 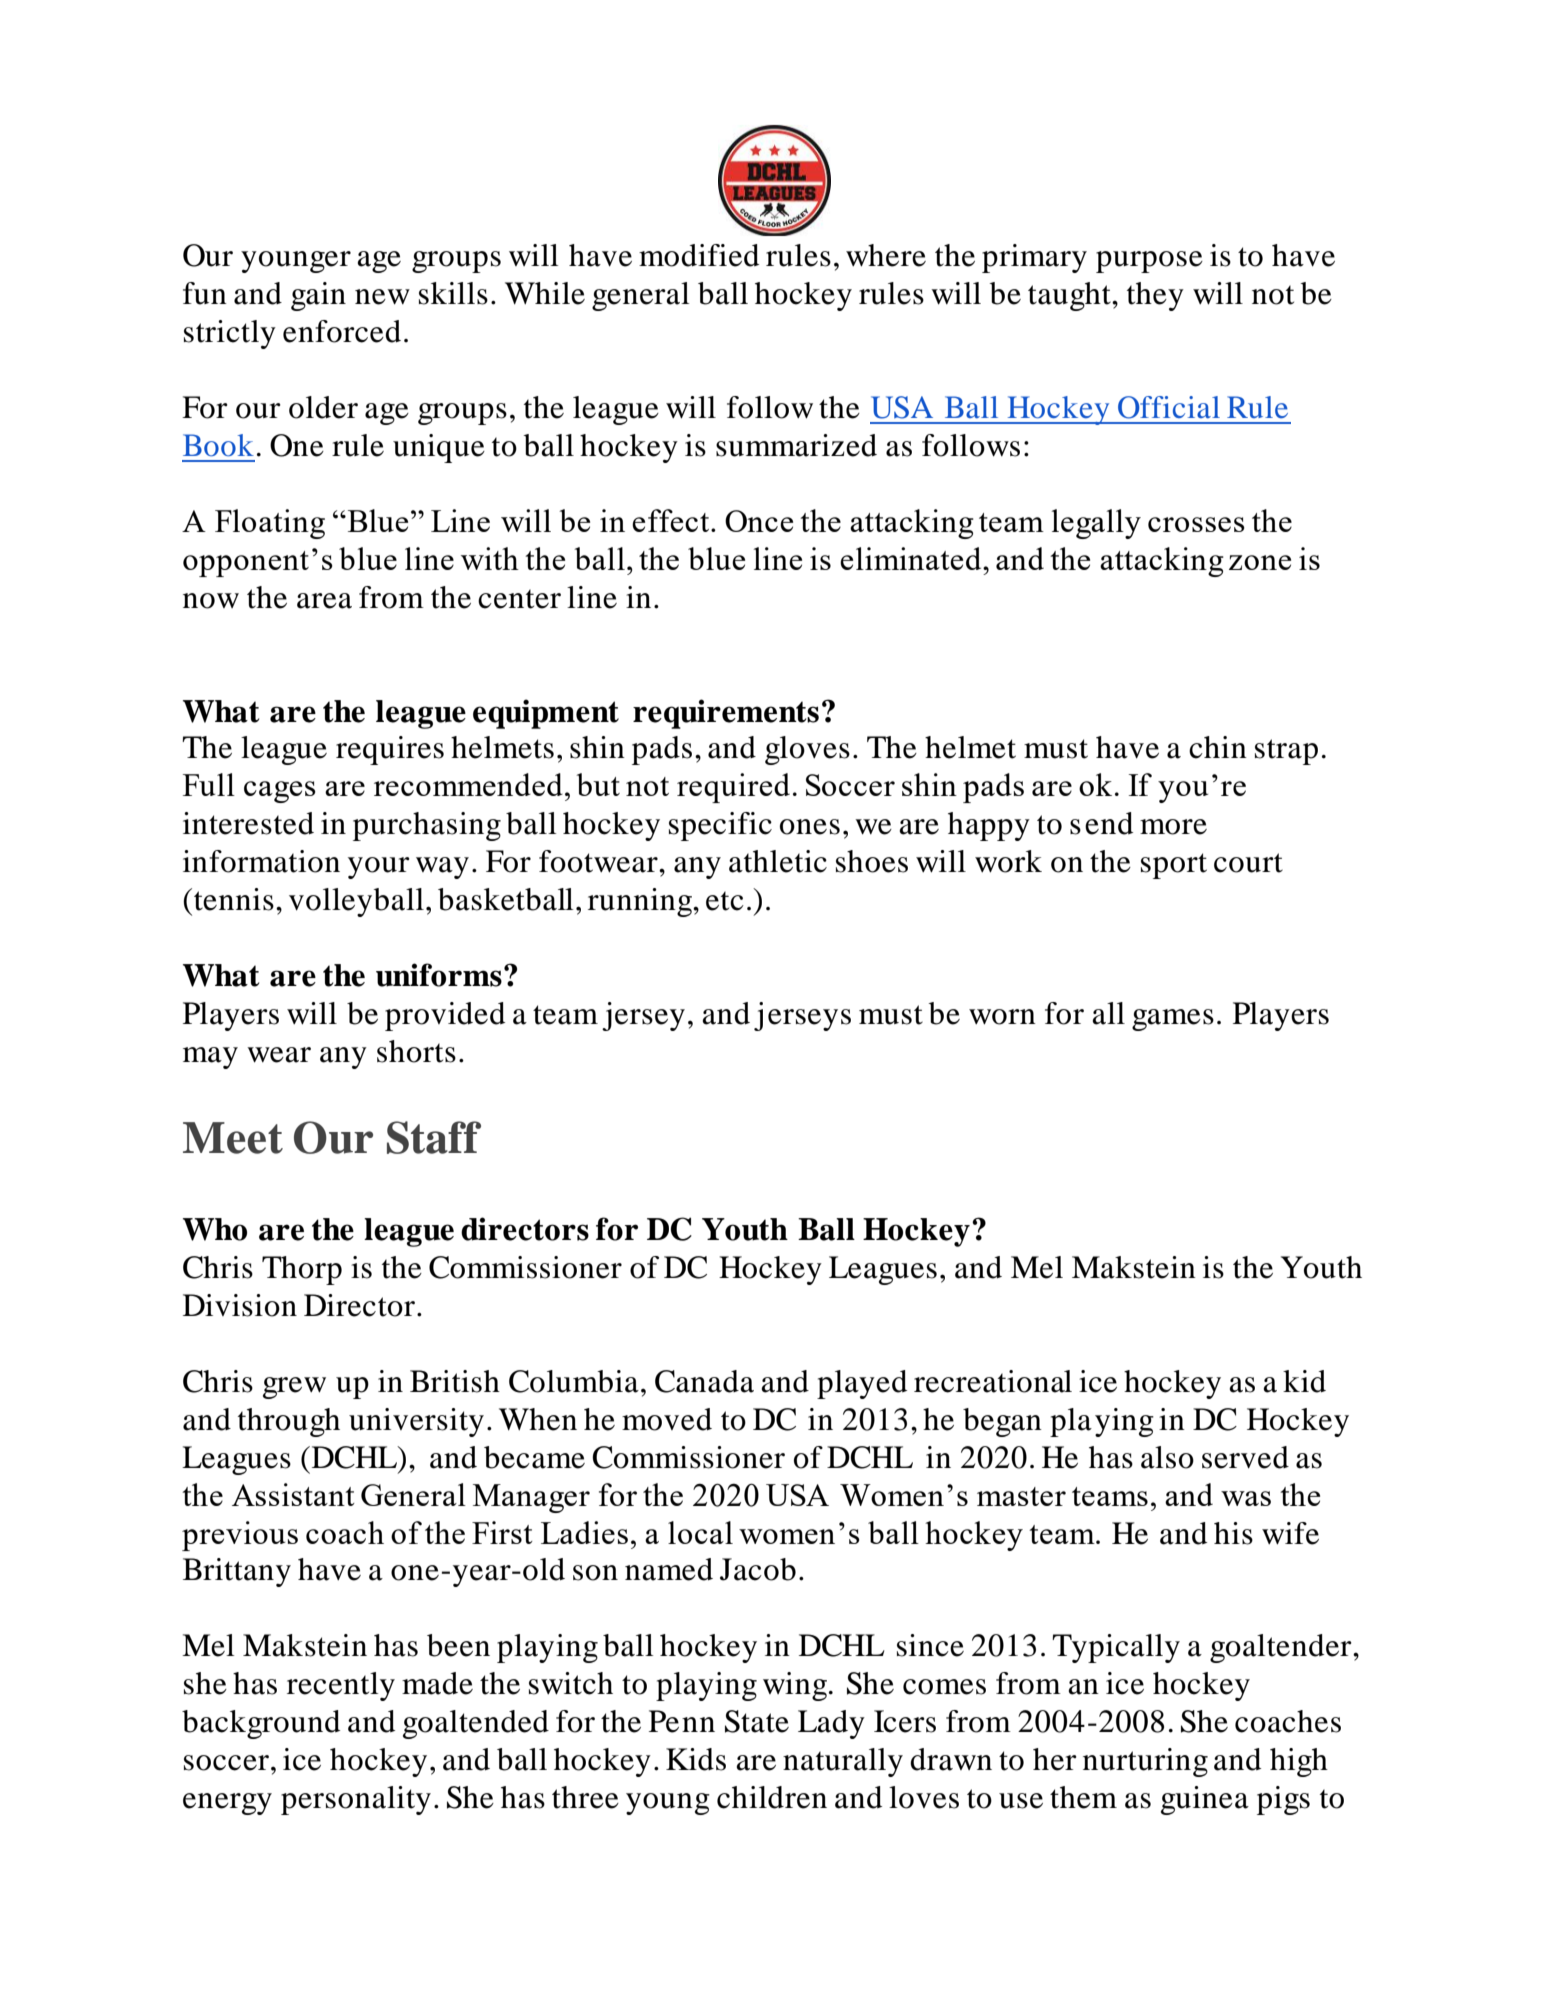 What do you see at coordinates (725, 901) in the screenshot?
I see `etc` at bounding box center [725, 901].
